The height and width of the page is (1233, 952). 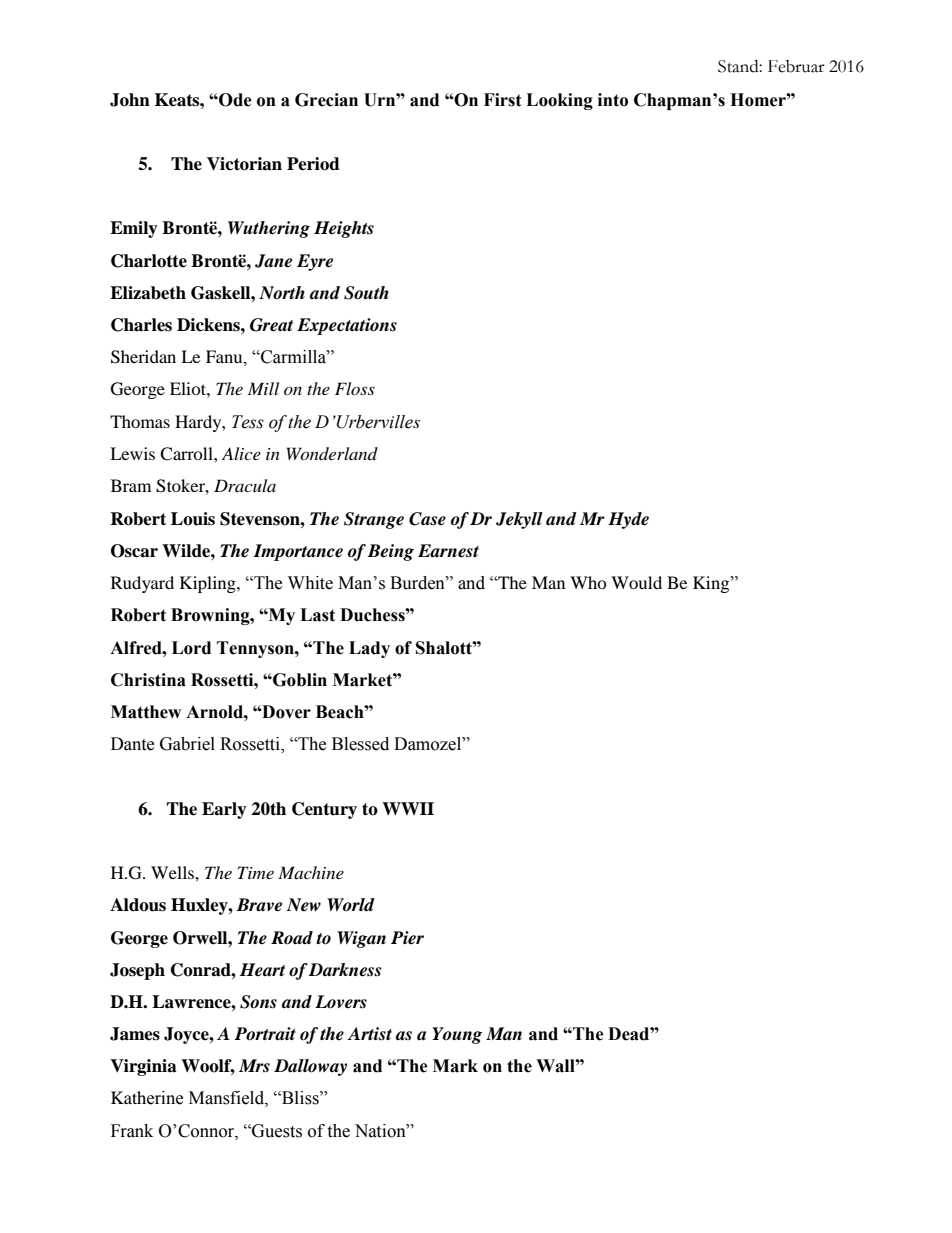 I want to click on Katherine, so click(x=147, y=1098).
